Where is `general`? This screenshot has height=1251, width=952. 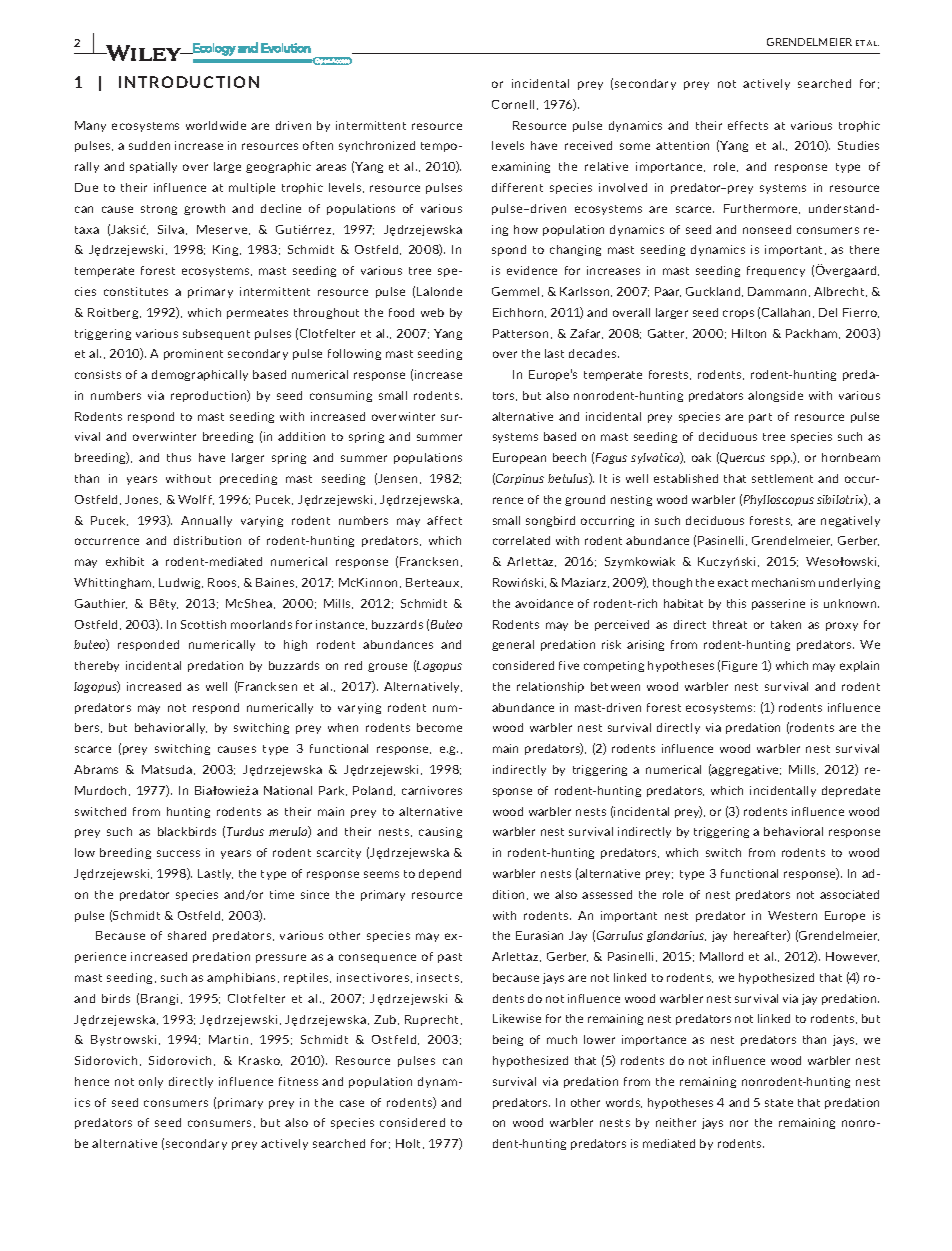
general is located at coordinates (513, 645).
